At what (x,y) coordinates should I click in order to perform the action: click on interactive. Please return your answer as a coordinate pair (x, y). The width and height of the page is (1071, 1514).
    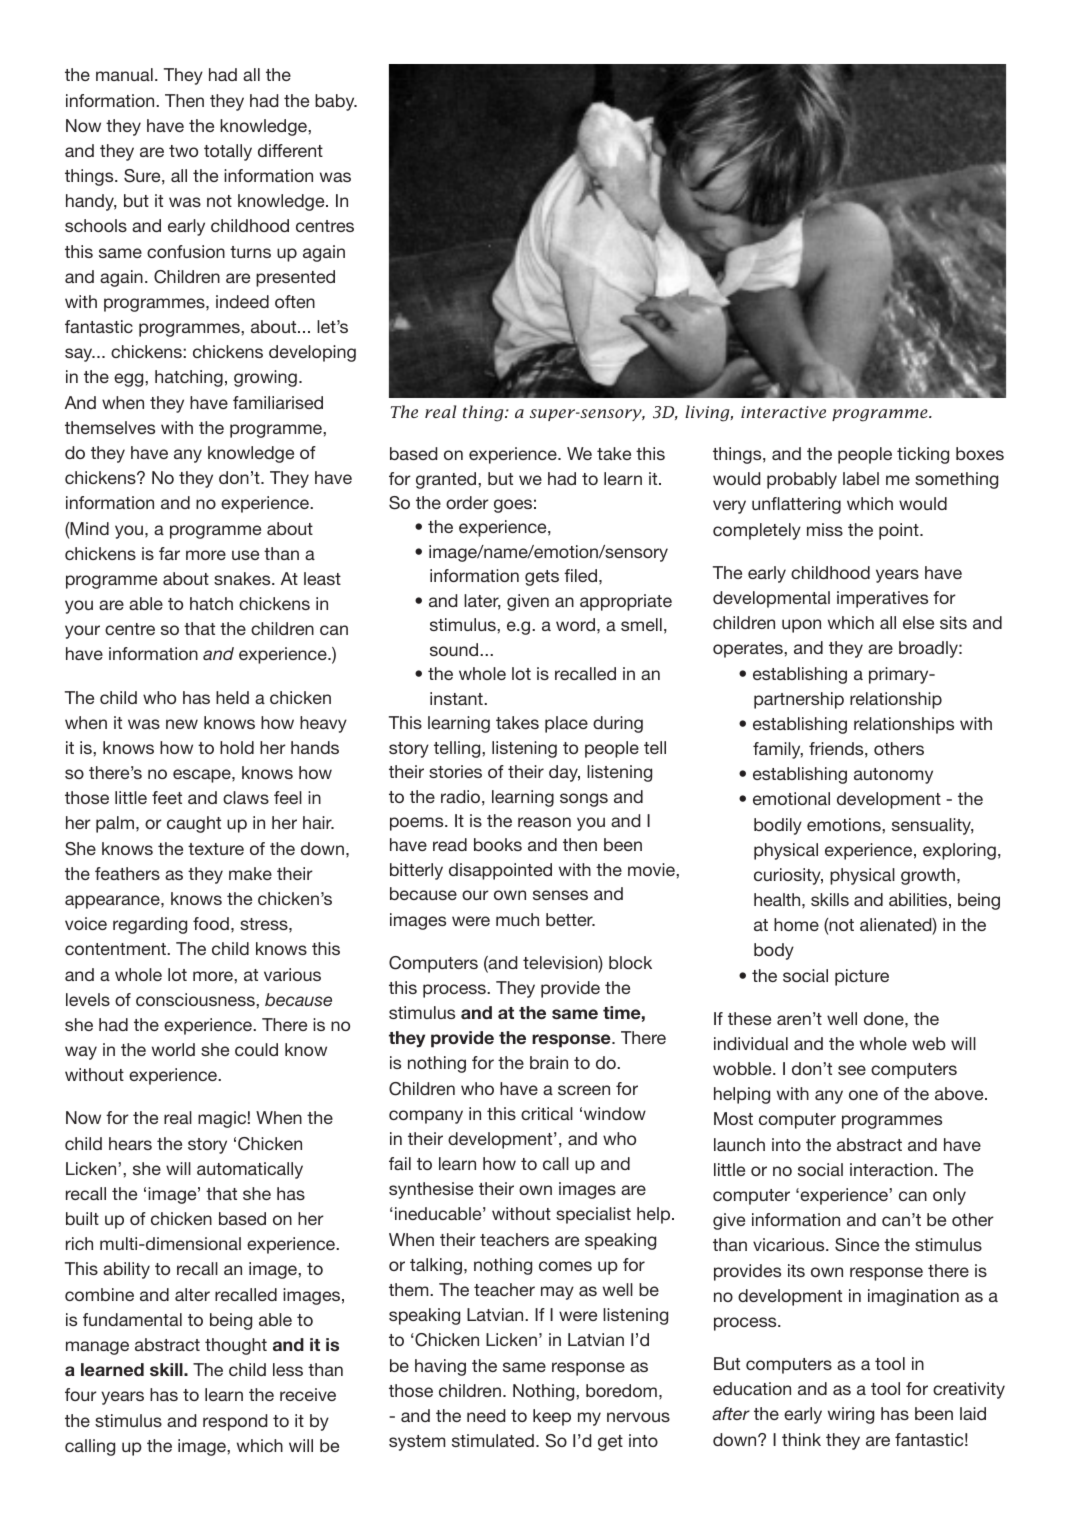
    Looking at the image, I should click on (783, 412).
